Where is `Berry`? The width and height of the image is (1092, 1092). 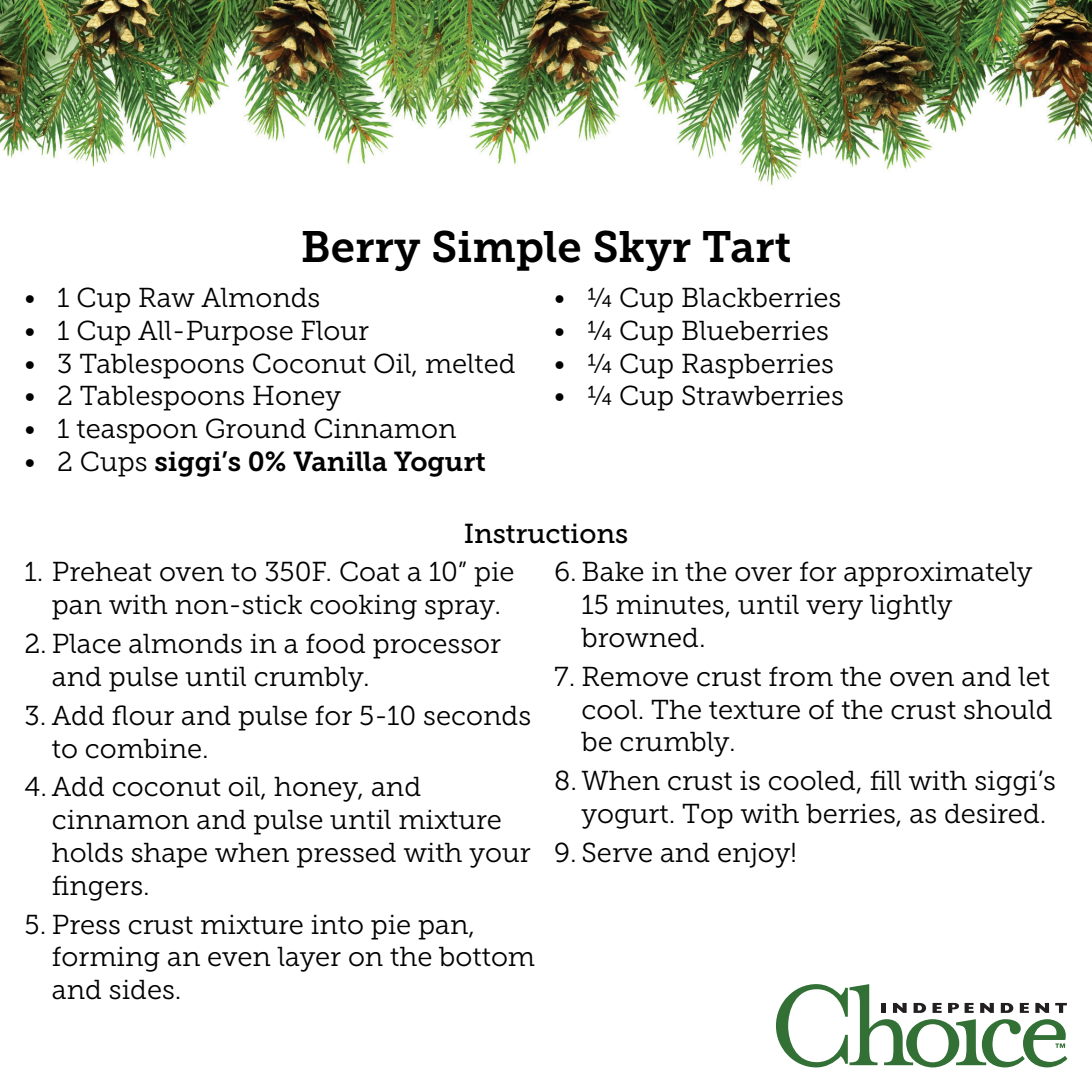
Berry is located at coordinates (361, 251).
